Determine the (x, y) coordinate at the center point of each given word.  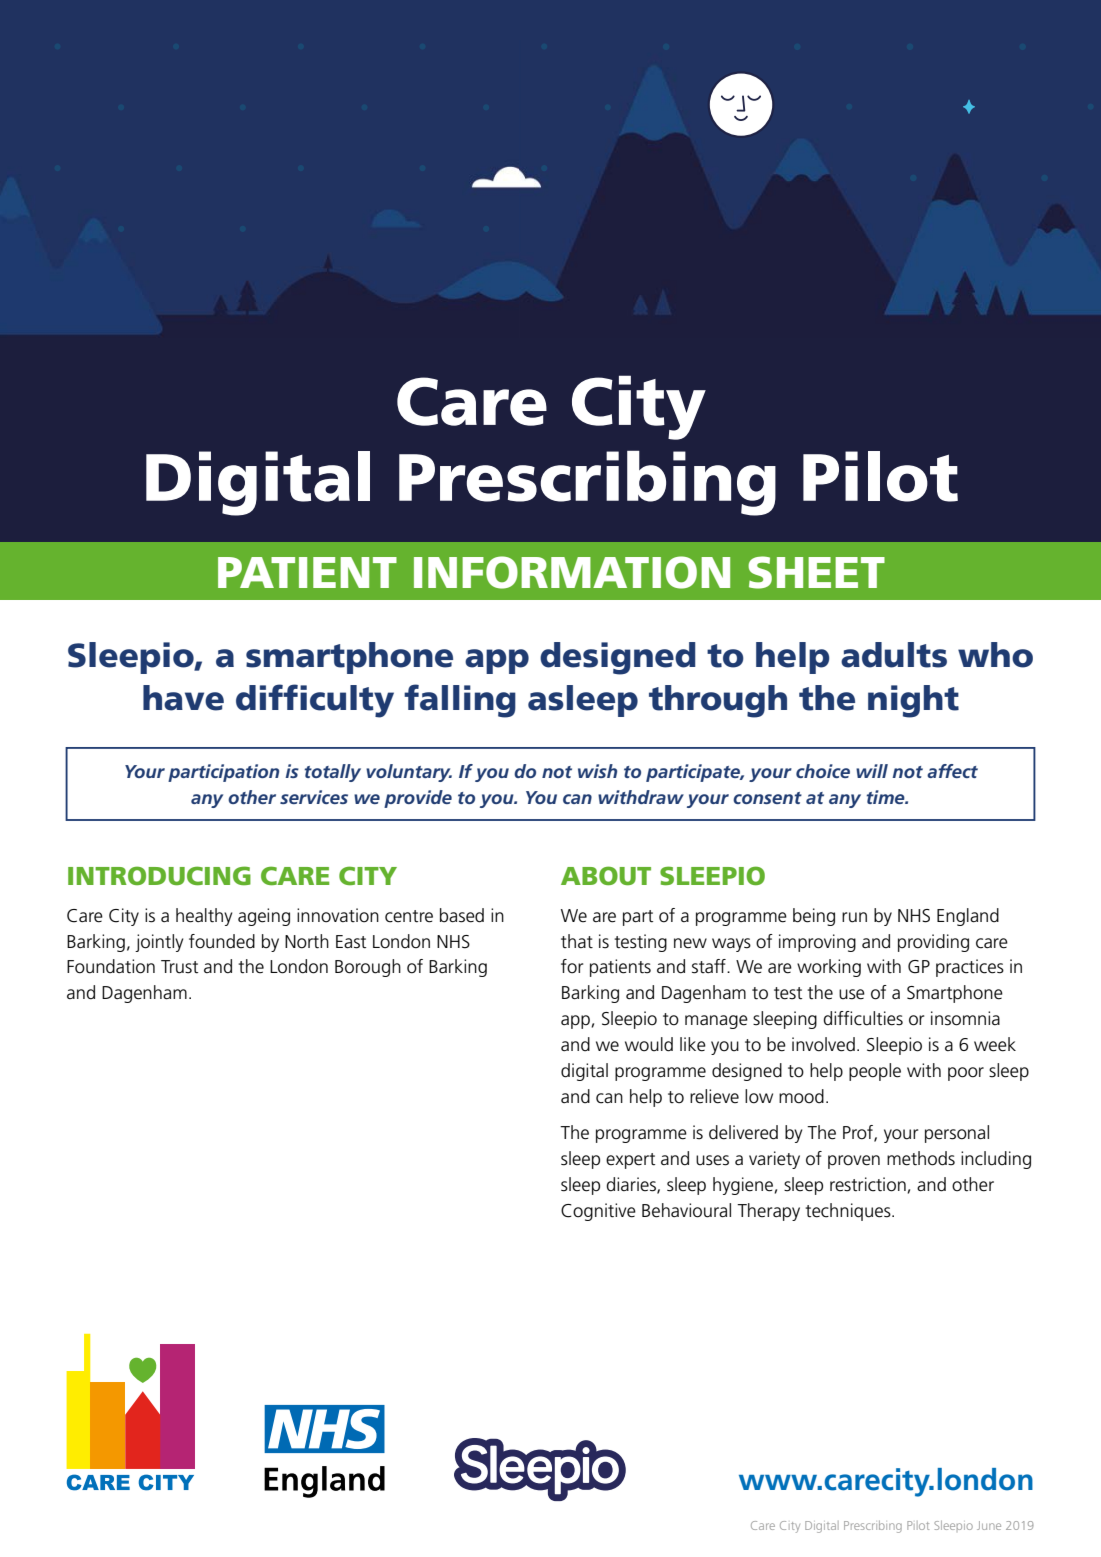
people (875, 1072)
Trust (179, 967)
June (989, 1525)
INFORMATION (572, 572)
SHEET (816, 572)
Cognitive (598, 1212)
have (183, 698)
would (649, 1044)
